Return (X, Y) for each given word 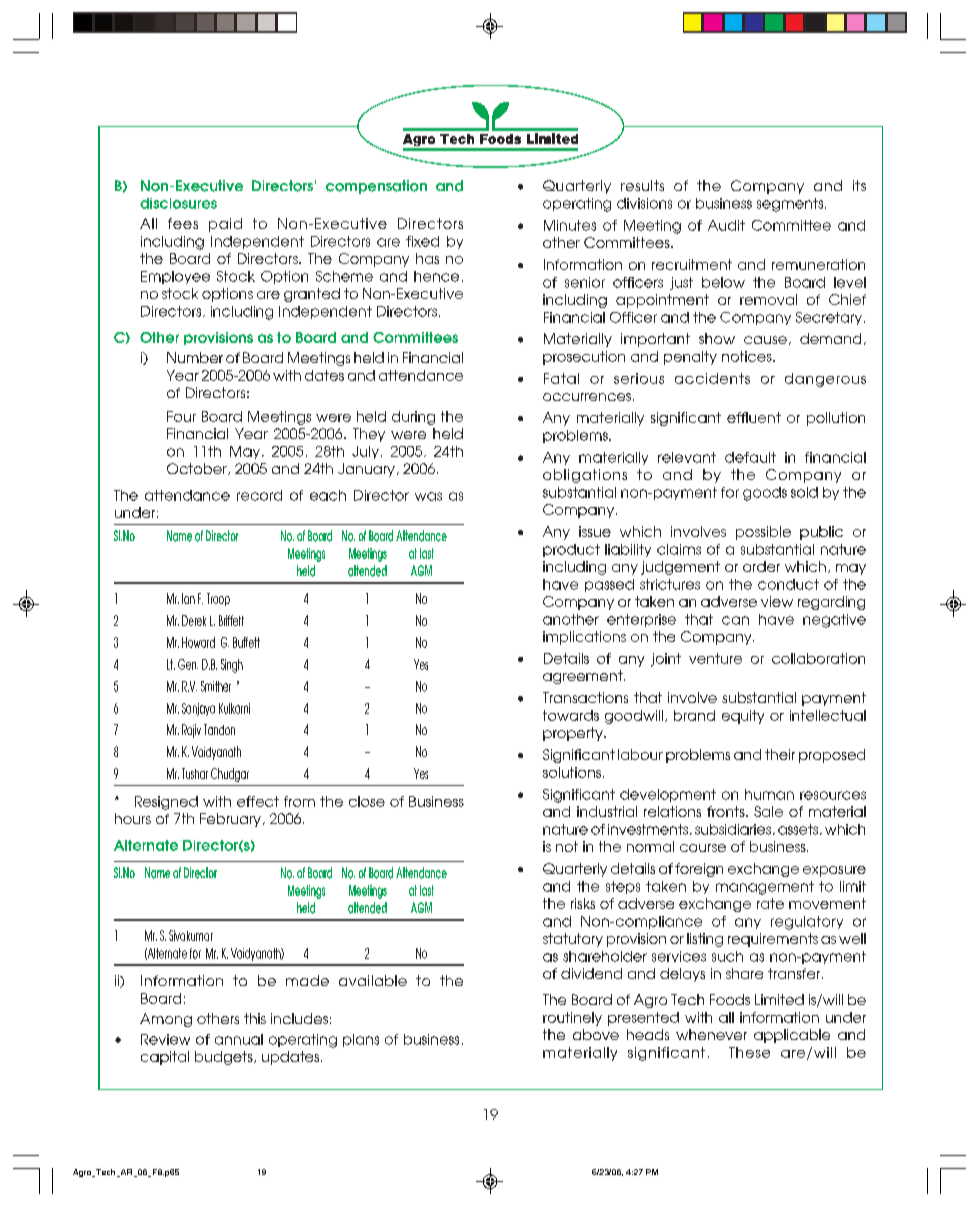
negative (834, 621)
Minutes (570, 225)
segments (791, 205)
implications (584, 638)
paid (225, 225)
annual (239, 1039)
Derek (194, 620)
